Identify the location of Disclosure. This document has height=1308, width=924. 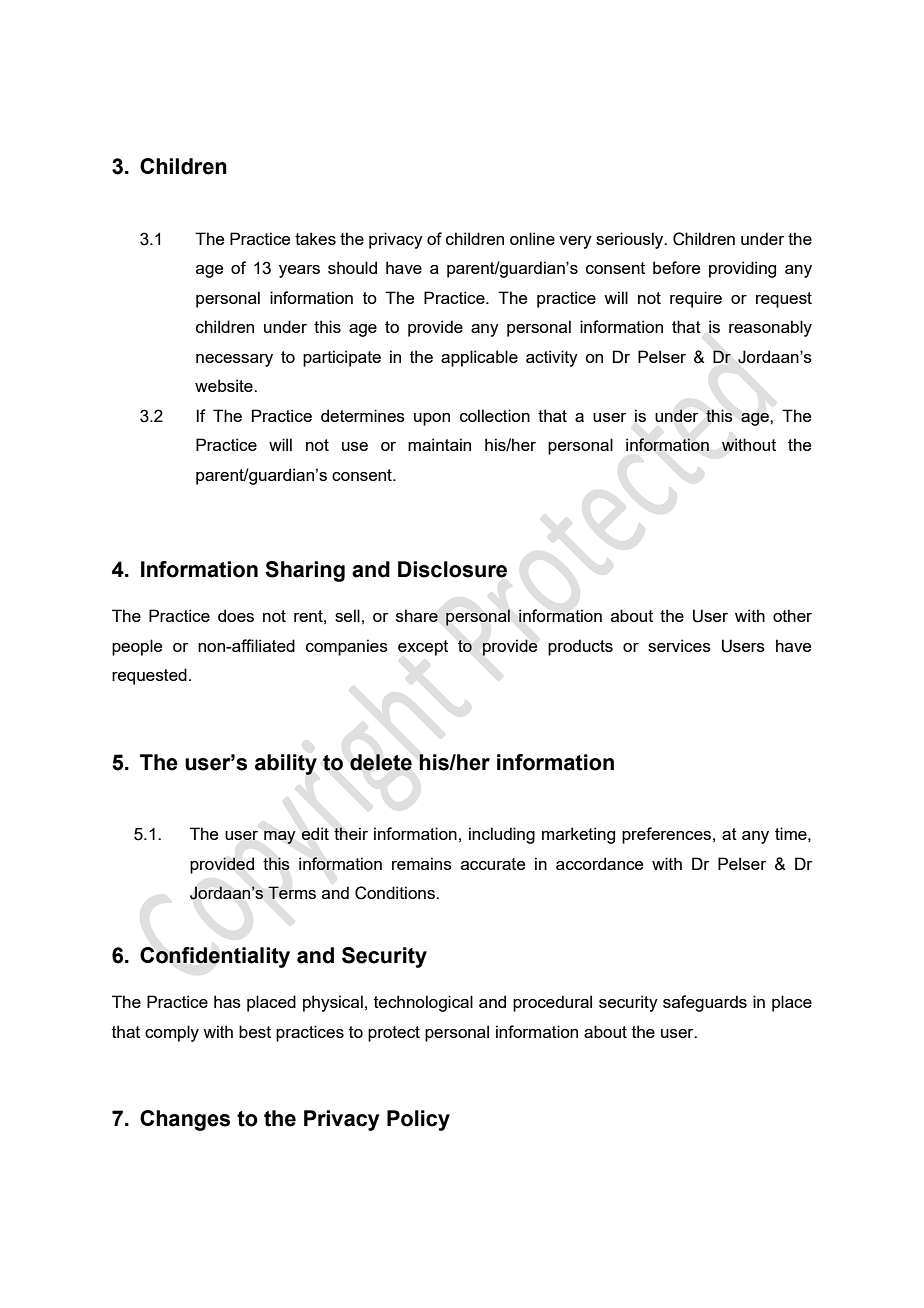
(452, 569).
